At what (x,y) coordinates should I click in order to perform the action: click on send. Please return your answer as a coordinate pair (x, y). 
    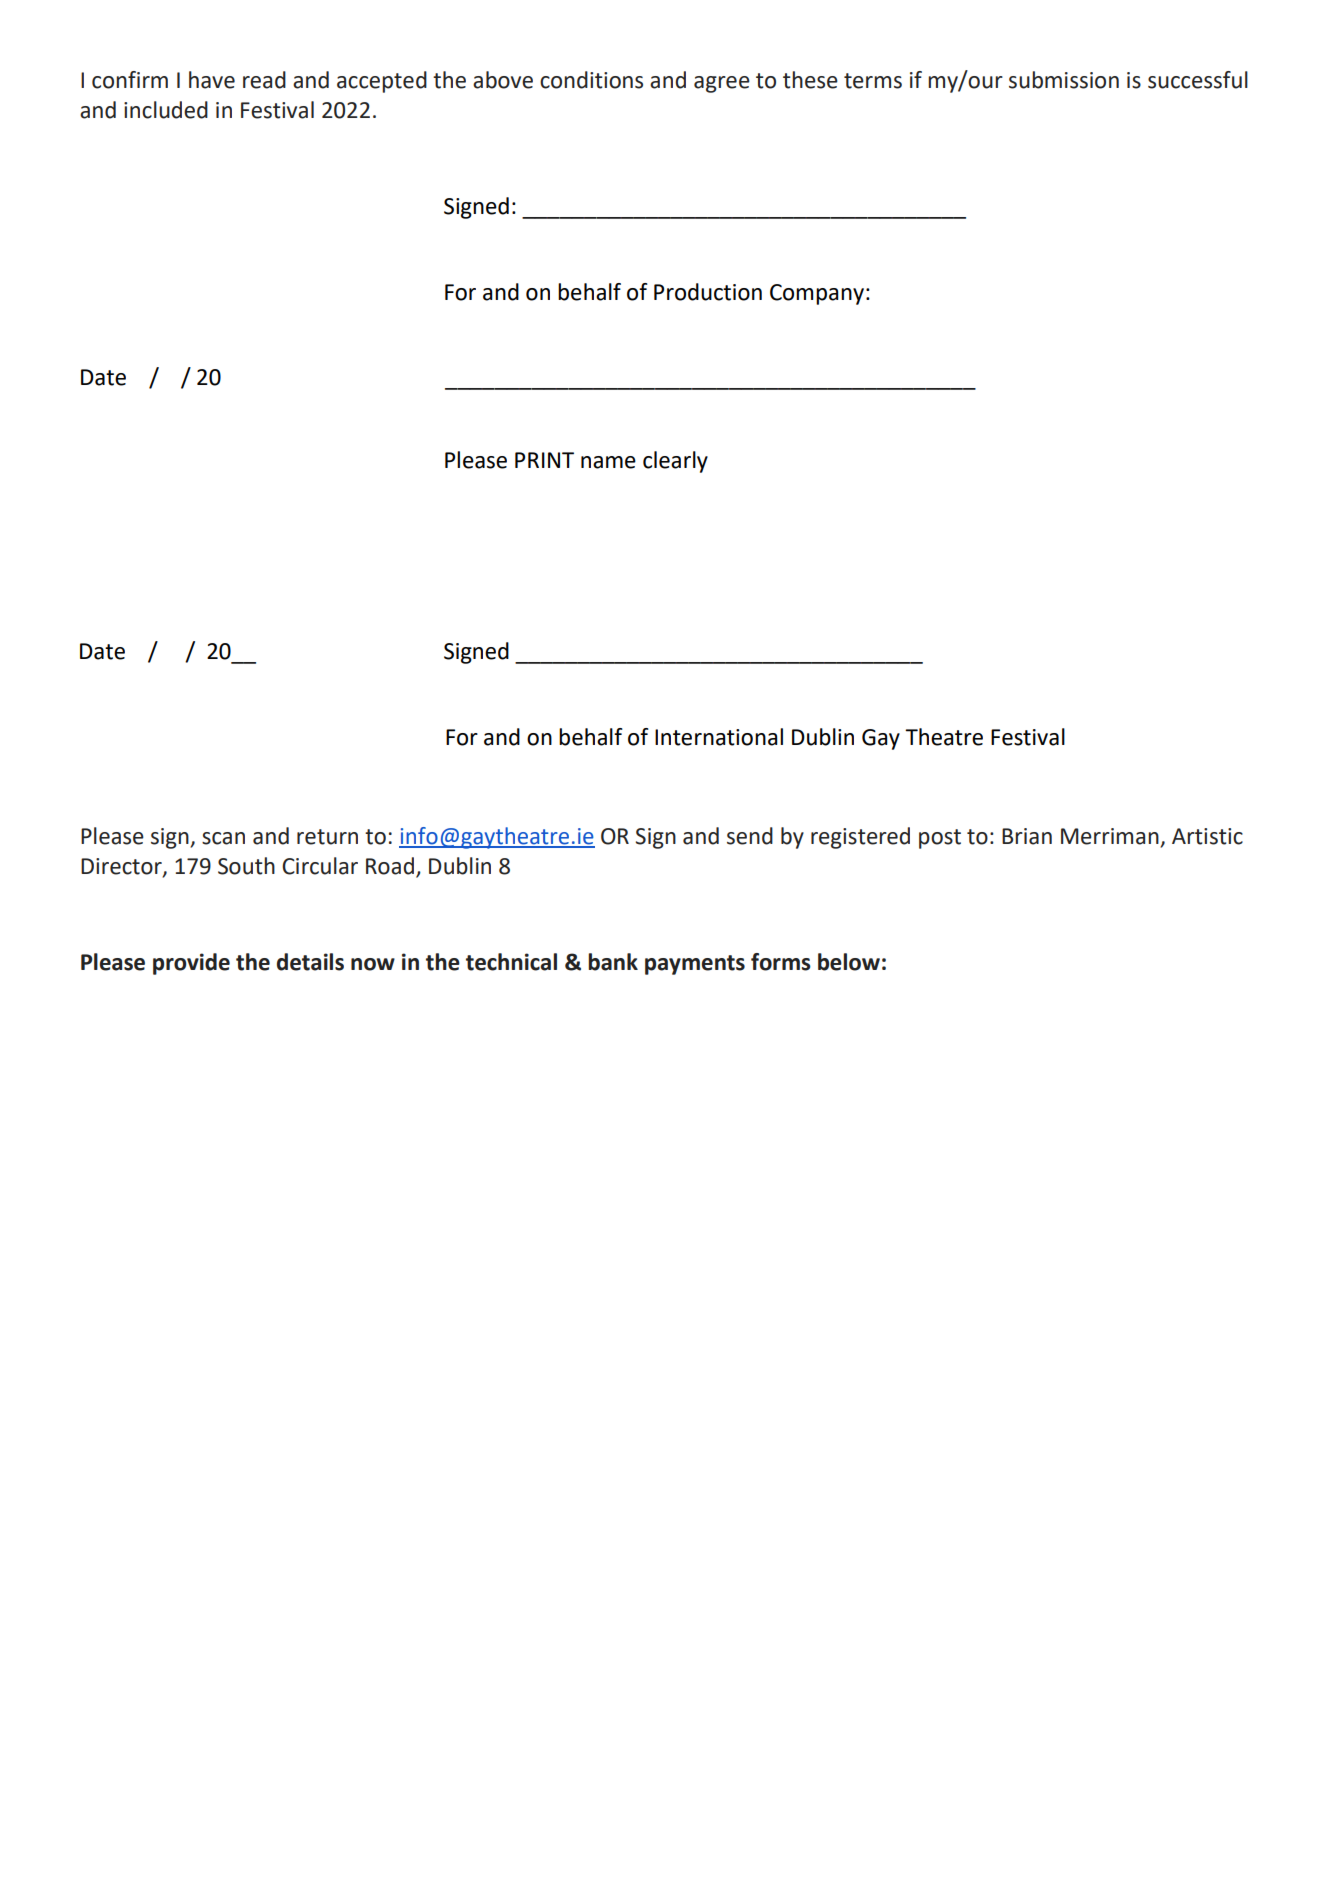
    Looking at the image, I should click on (750, 836).
